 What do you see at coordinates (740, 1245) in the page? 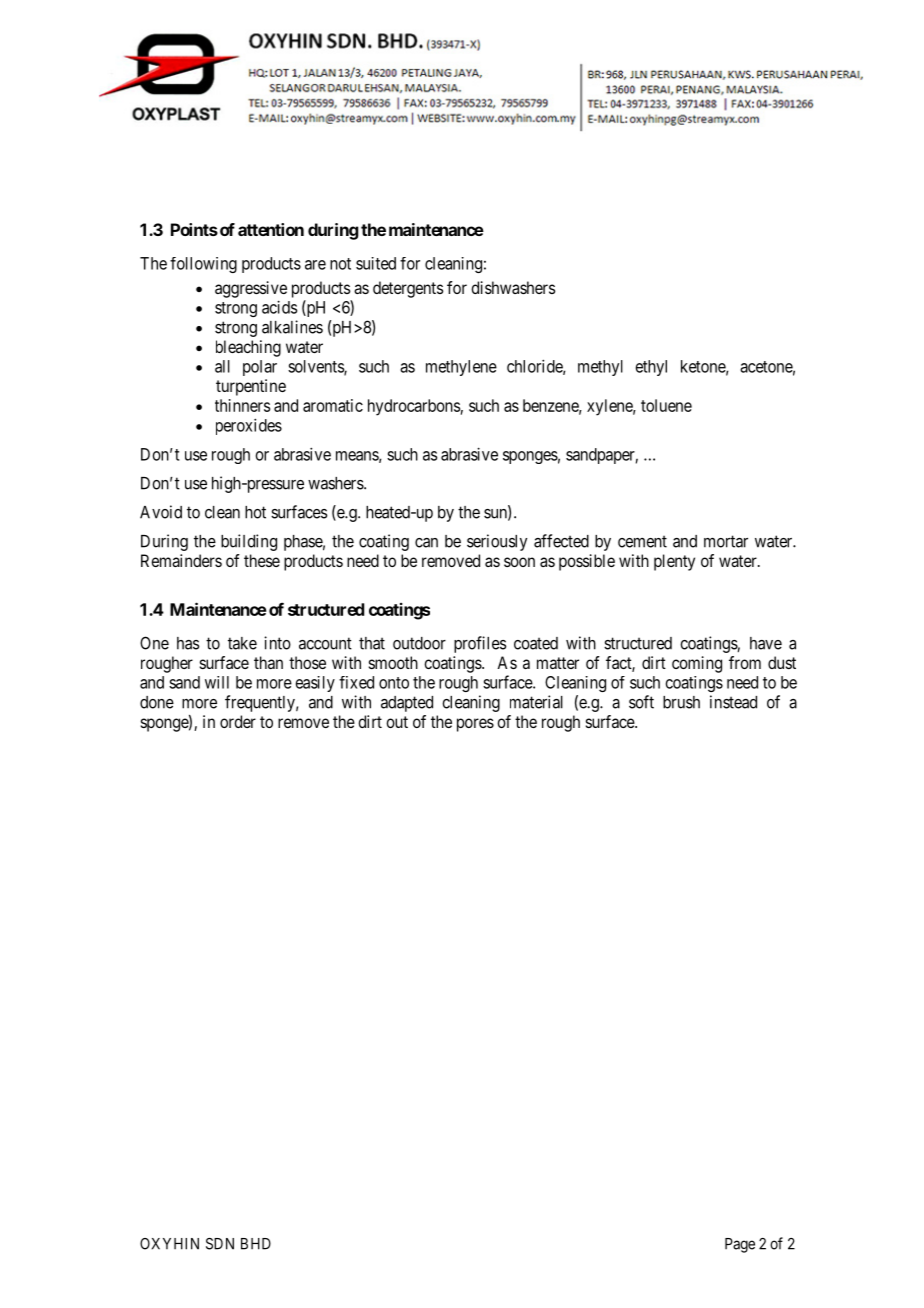
I see `Page` at bounding box center [740, 1245].
